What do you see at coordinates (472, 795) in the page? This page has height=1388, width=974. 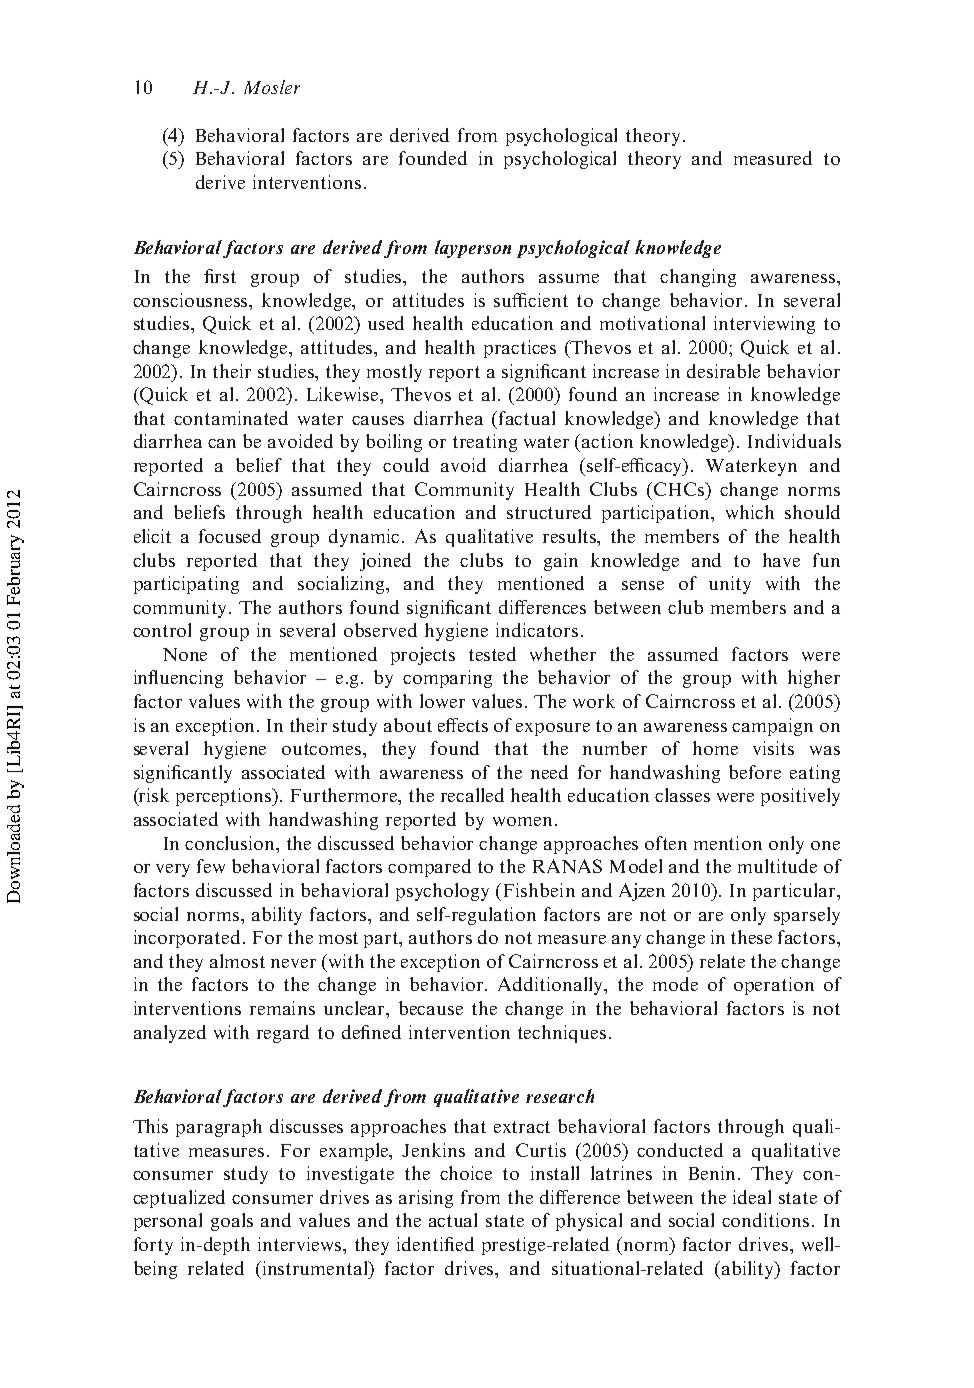 I see `recalled` at bounding box center [472, 795].
